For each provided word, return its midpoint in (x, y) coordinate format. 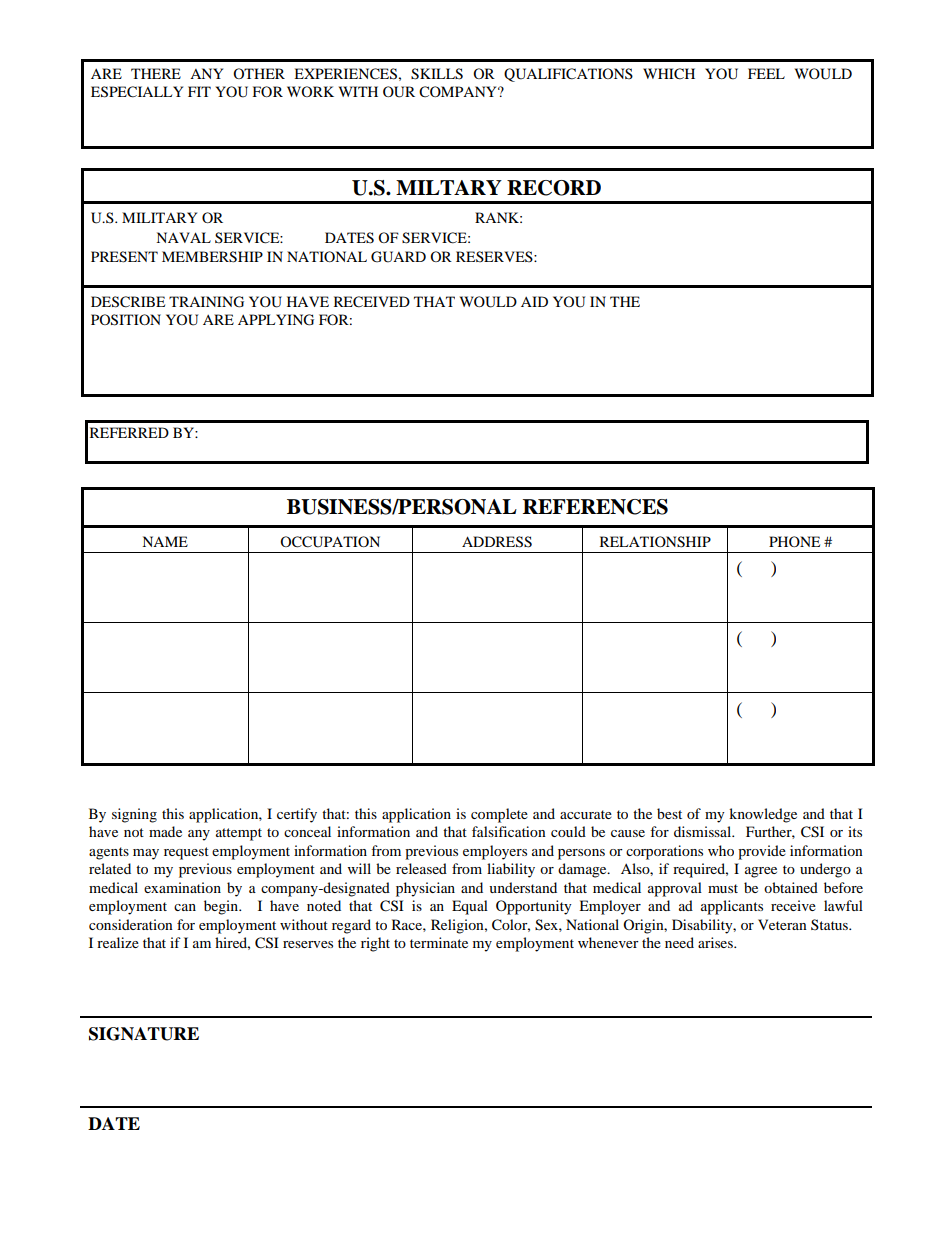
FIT (199, 91)
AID (534, 301)
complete (499, 815)
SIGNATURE (144, 1034)
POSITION (126, 320)
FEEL (766, 73)
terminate (439, 942)
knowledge (763, 815)
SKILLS (437, 74)
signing (134, 815)
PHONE (794, 541)
